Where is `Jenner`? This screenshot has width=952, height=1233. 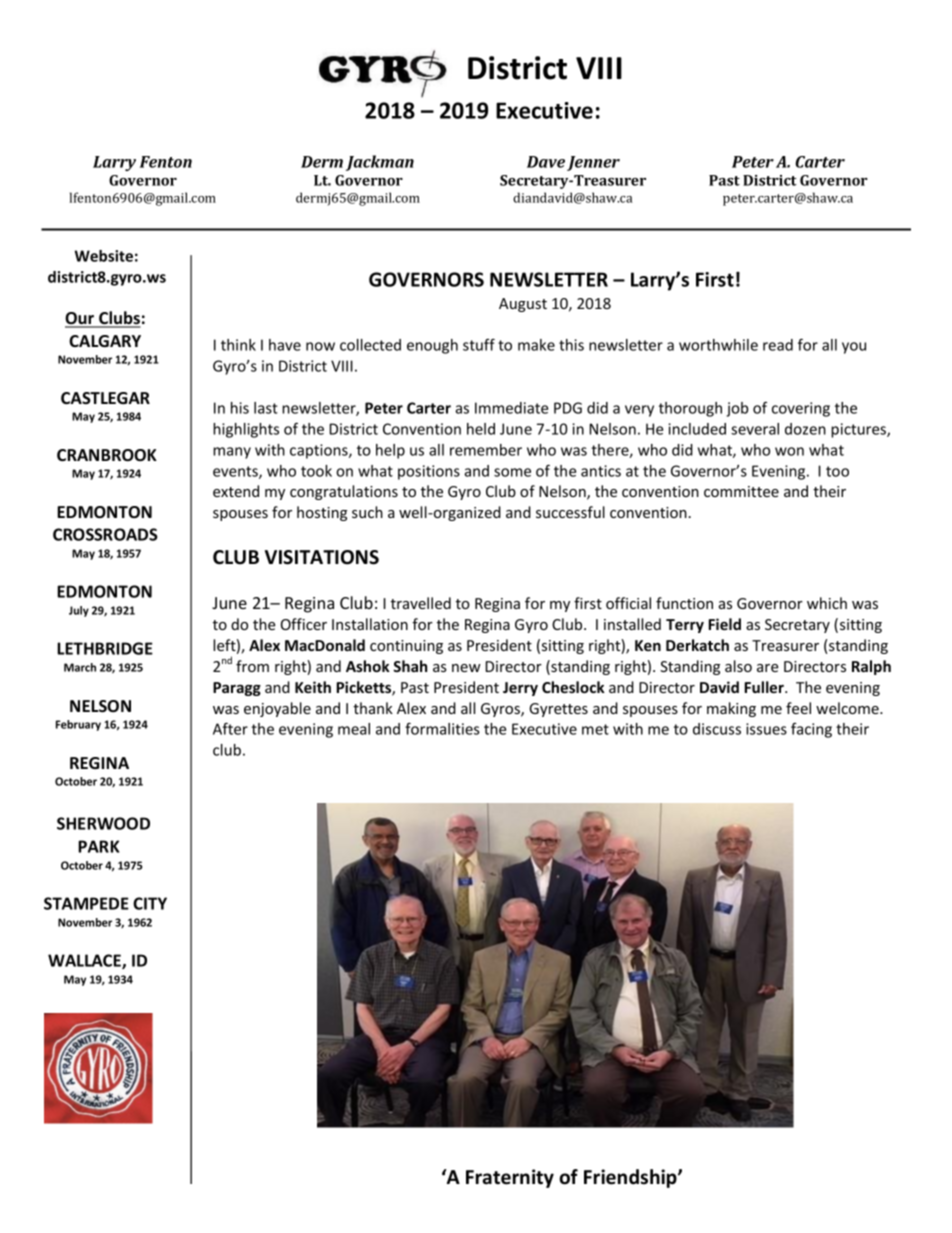 Jenner is located at coordinates (593, 163).
